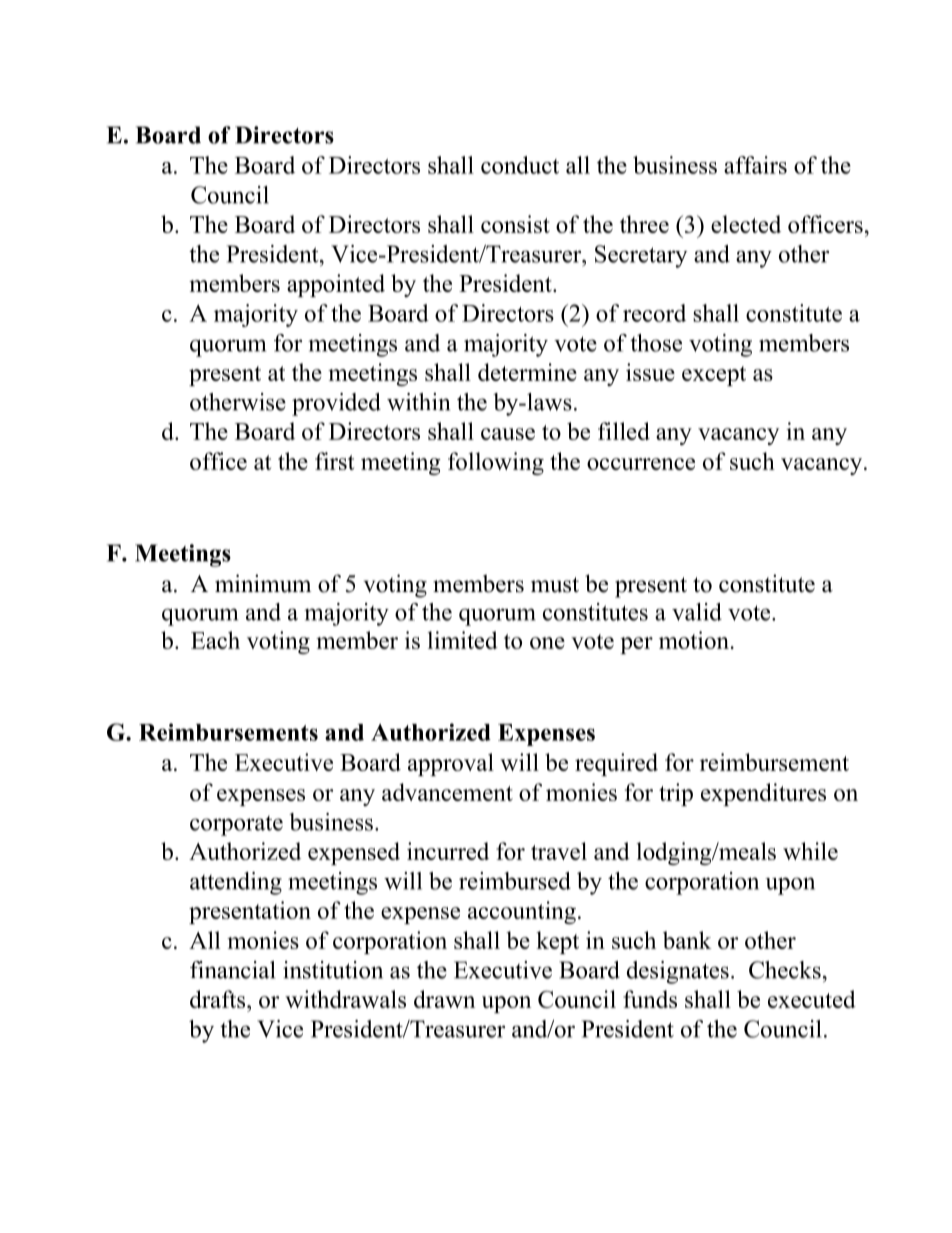 The width and height of the screenshot is (952, 1233). Describe the element at coordinates (451, 764) in the screenshot. I see `approval` at that location.
